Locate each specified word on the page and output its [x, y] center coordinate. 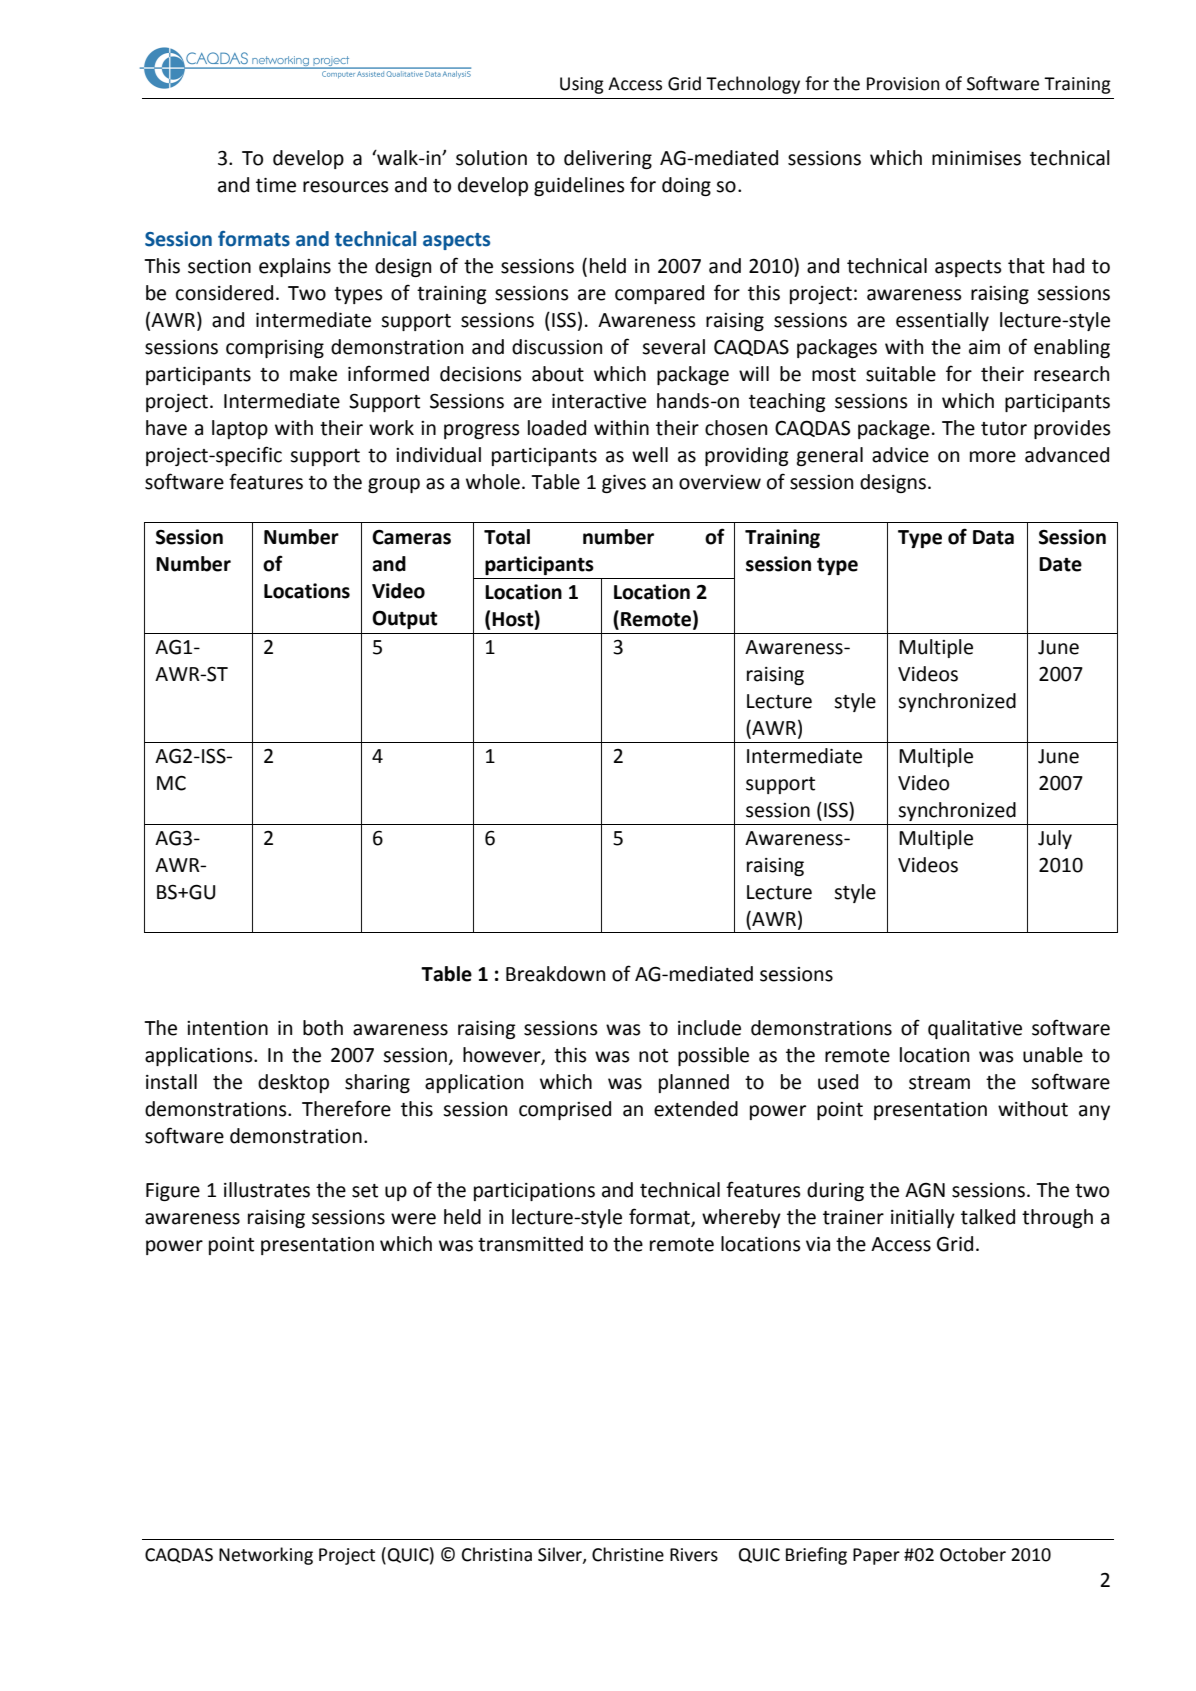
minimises [976, 158]
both [323, 1028]
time [276, 185]
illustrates [267, 1190]
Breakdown [555, 974]
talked [988, 1217]
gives [624, 484]
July [1055, 839]
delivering [608, 159]
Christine [628, 1554]
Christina [497, 1554]
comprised [565, 1110]
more [993, 457]
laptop [240, 429]
